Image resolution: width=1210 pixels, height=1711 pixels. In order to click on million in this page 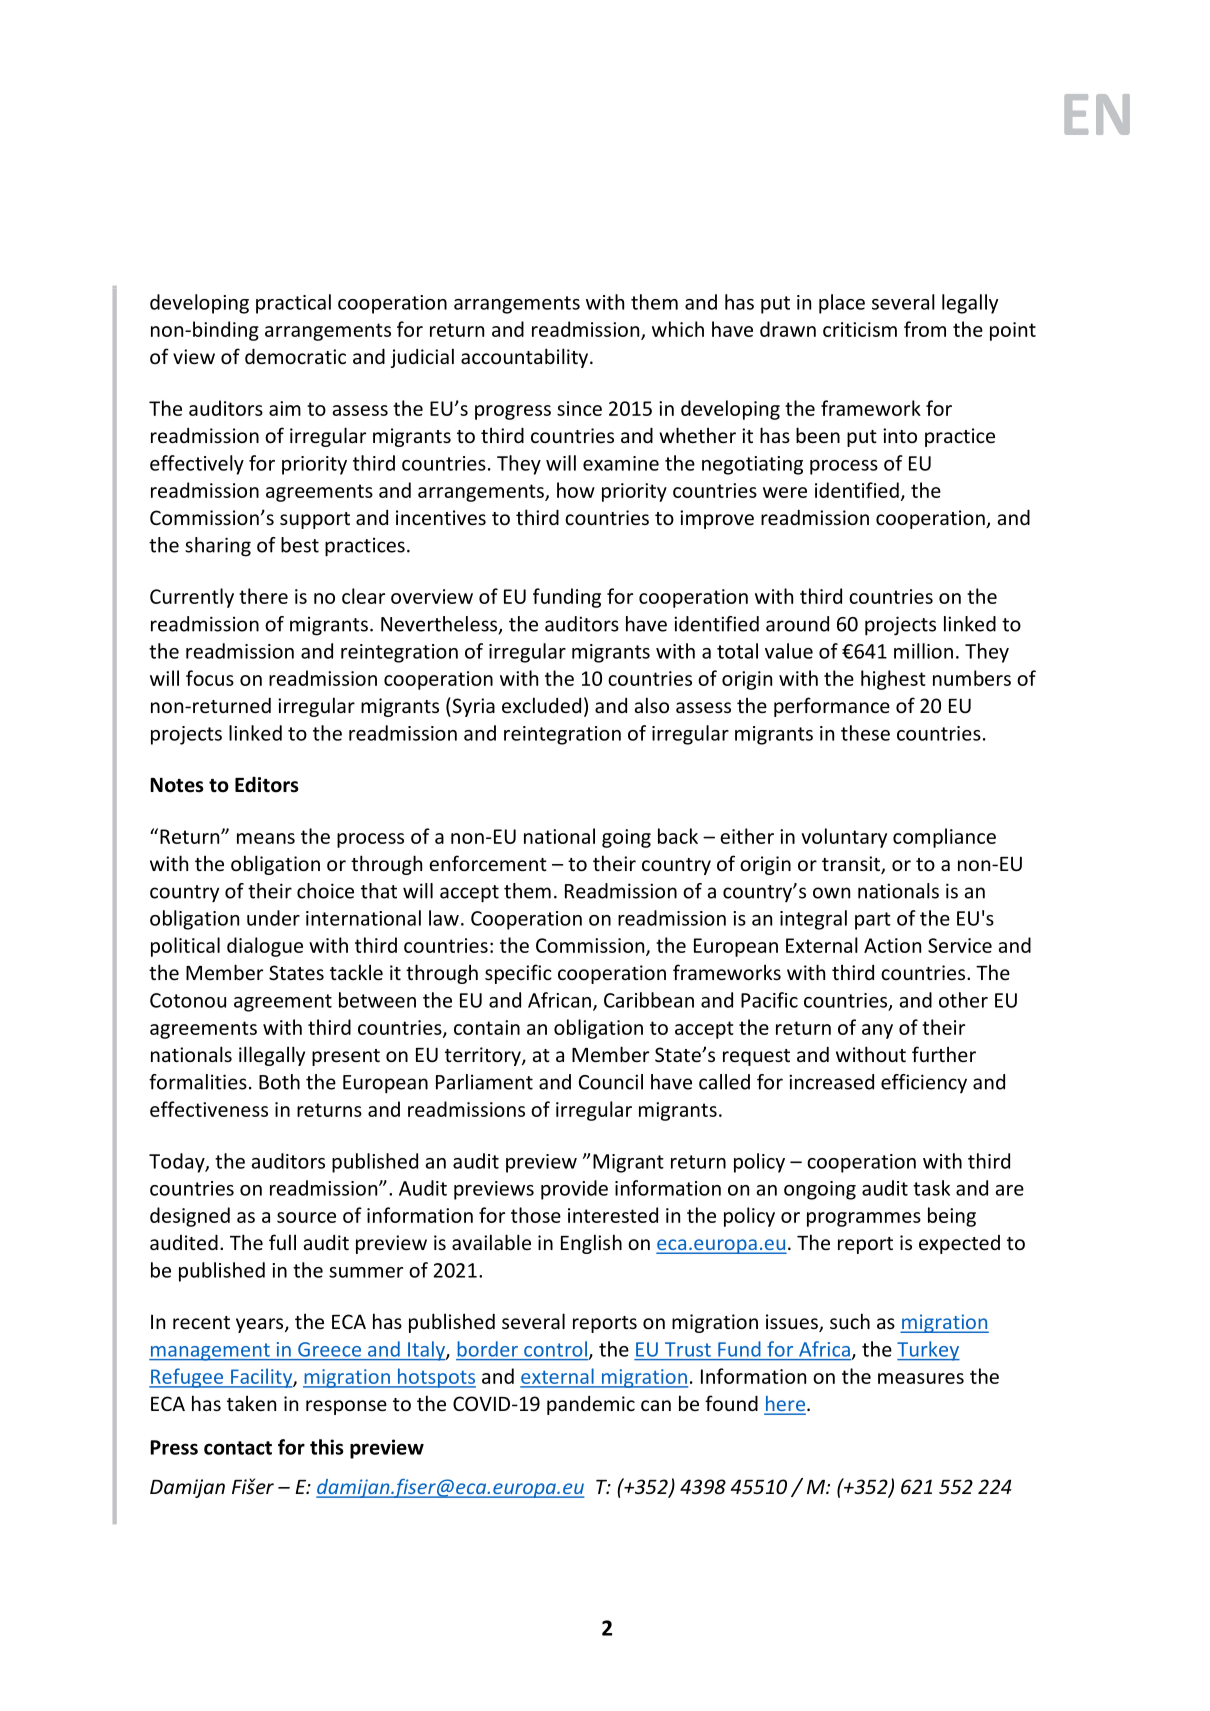, I will do `click(923, 651)`.
